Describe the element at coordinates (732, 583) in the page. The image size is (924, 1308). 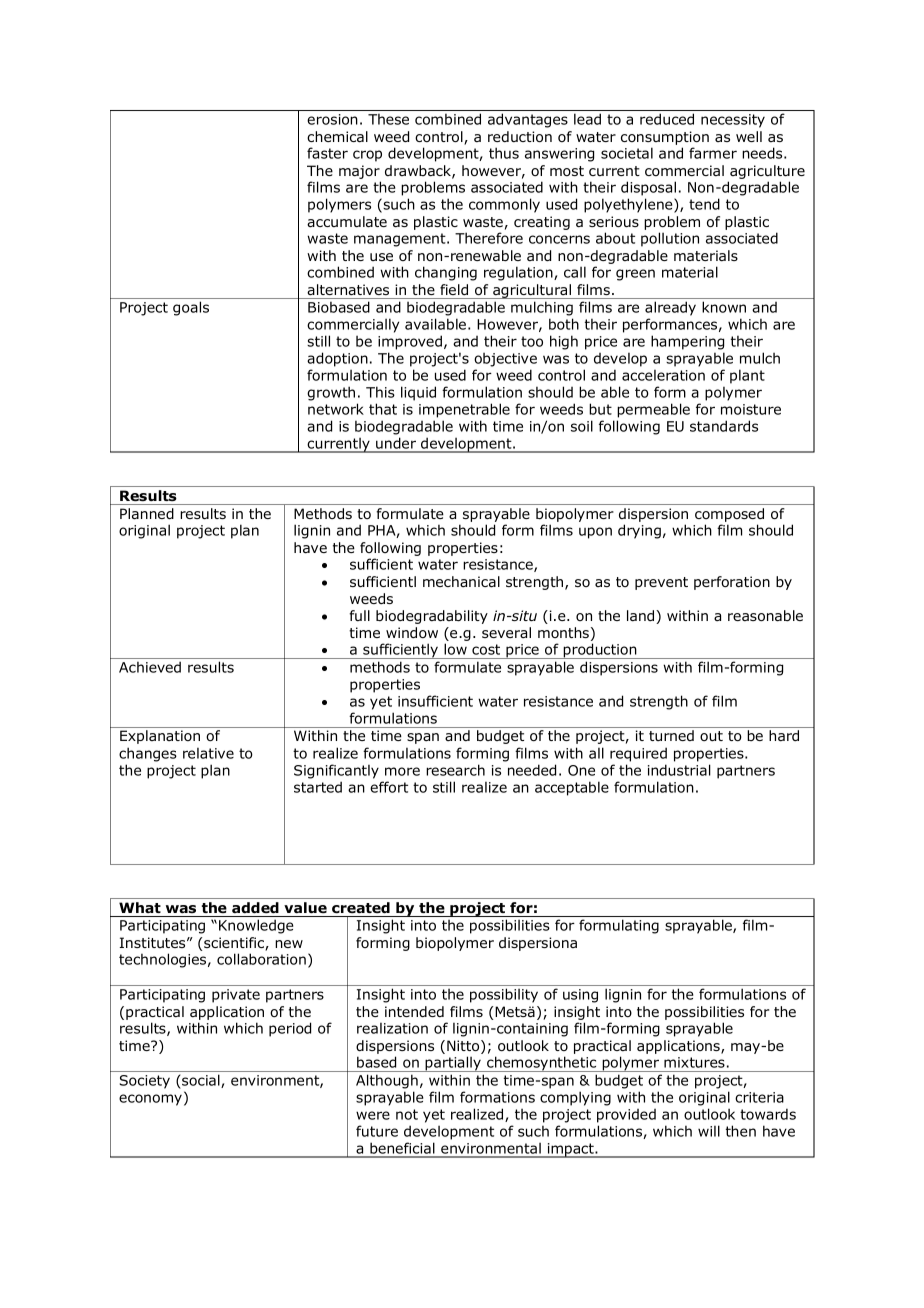
I see `perforation` at that location.
